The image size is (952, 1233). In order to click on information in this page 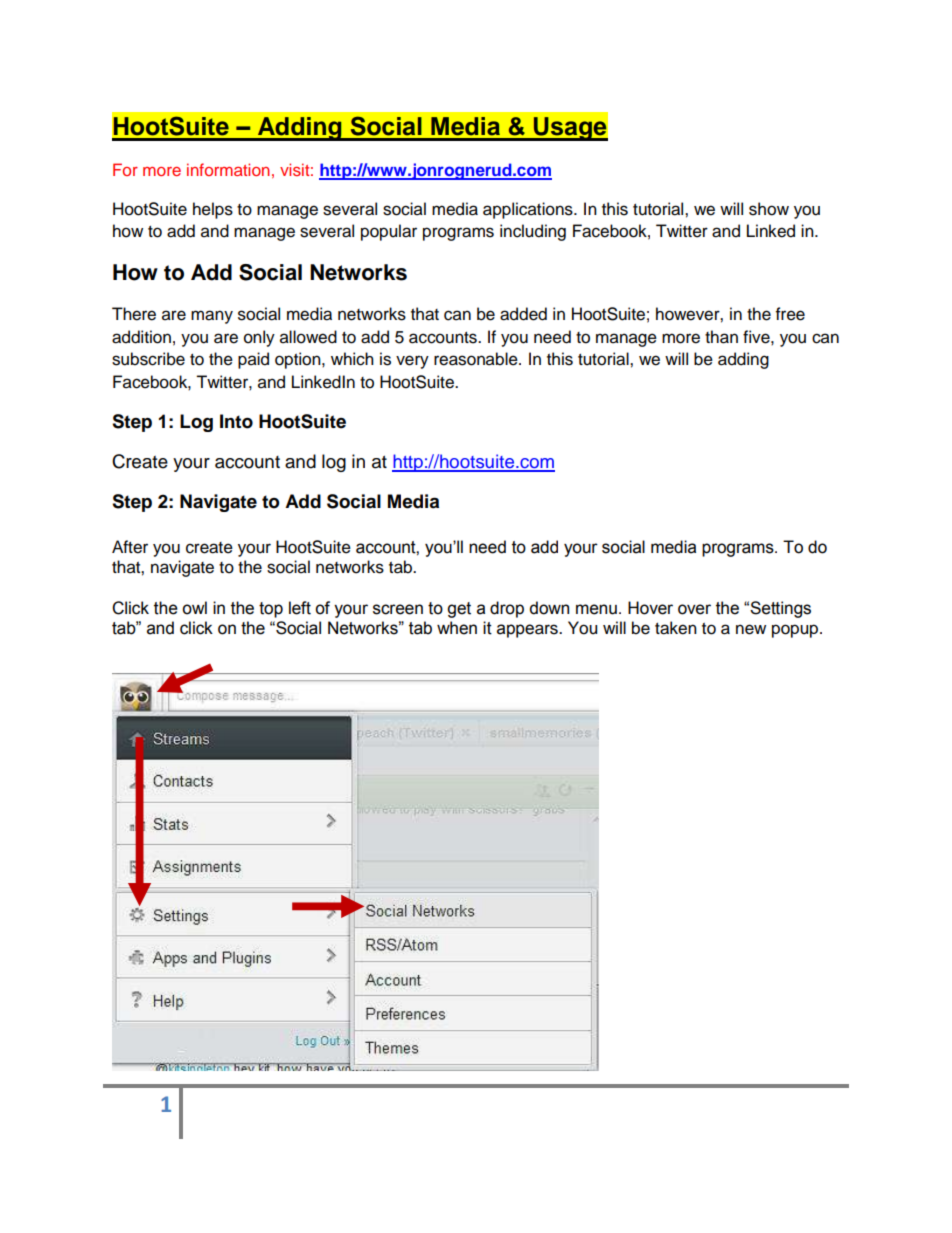, I will do `click(228, 169)`.
